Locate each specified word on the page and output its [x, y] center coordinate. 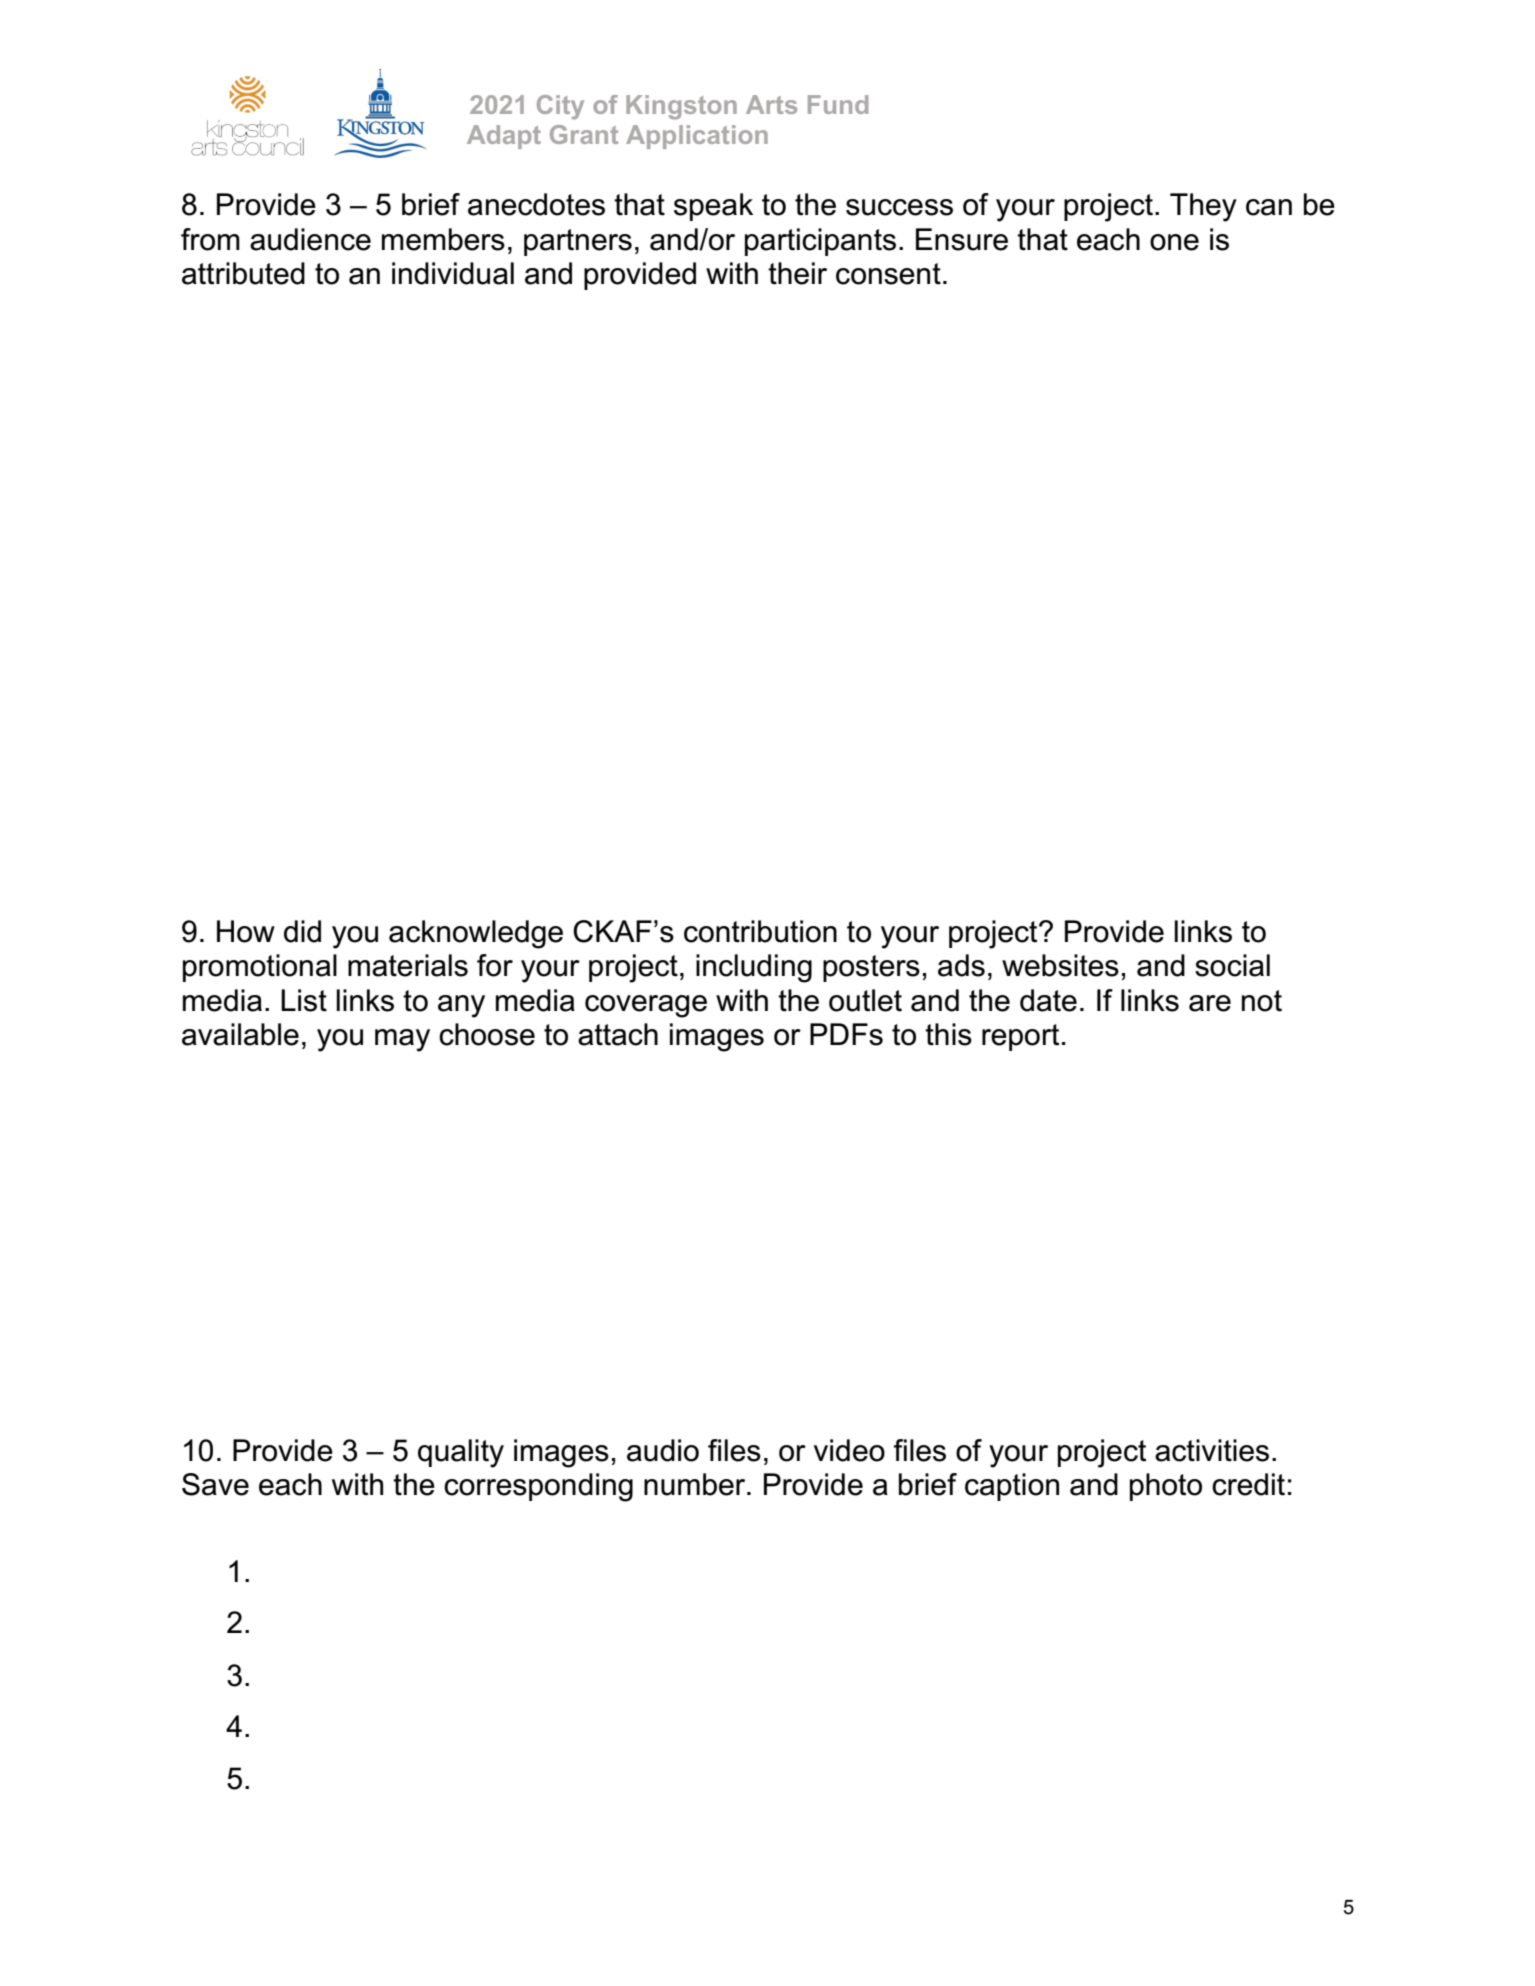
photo [1166, 1487]
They [1203, 207]
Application [697, 137]
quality [461, 1453]
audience [310, 239]
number [696, 1484]
